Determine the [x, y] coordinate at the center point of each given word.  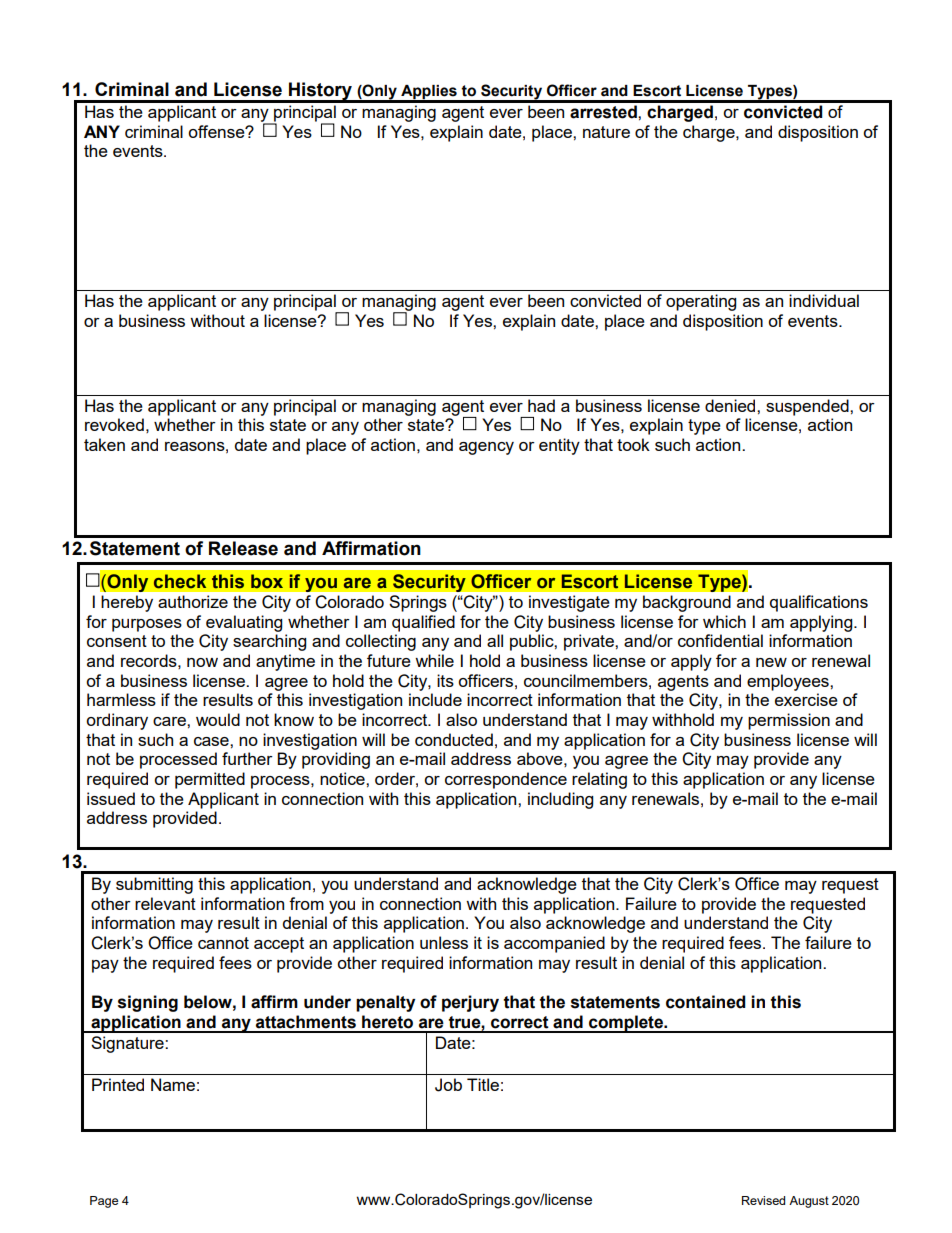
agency [486, 448]
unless [444, 942]
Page [104, 1202]
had [541, 405]
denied [731, 405]
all [495, 640]
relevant [165, 903]
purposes [147, 625]
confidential [720, 640]
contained [705, 1002]
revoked [114, 424]
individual [824, 300]
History [321, 92]
